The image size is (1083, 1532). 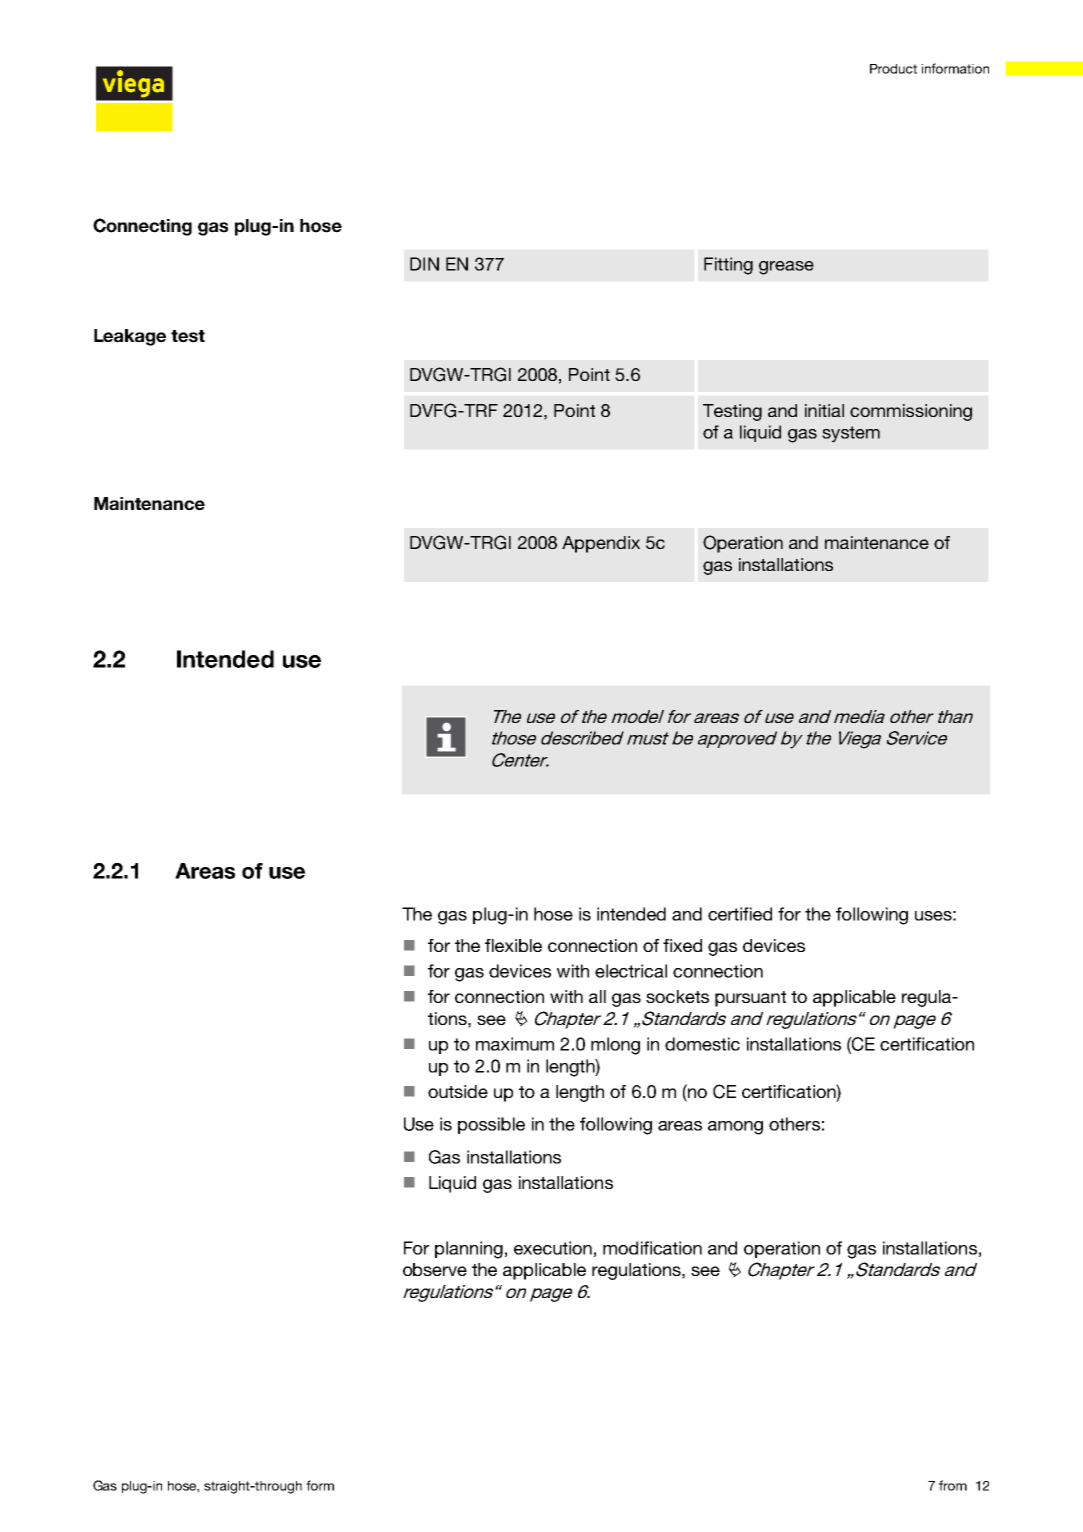 What do you see at coordinates (435, 1269) in the document?
I see `observe` at bounding box center [435, 1269].
